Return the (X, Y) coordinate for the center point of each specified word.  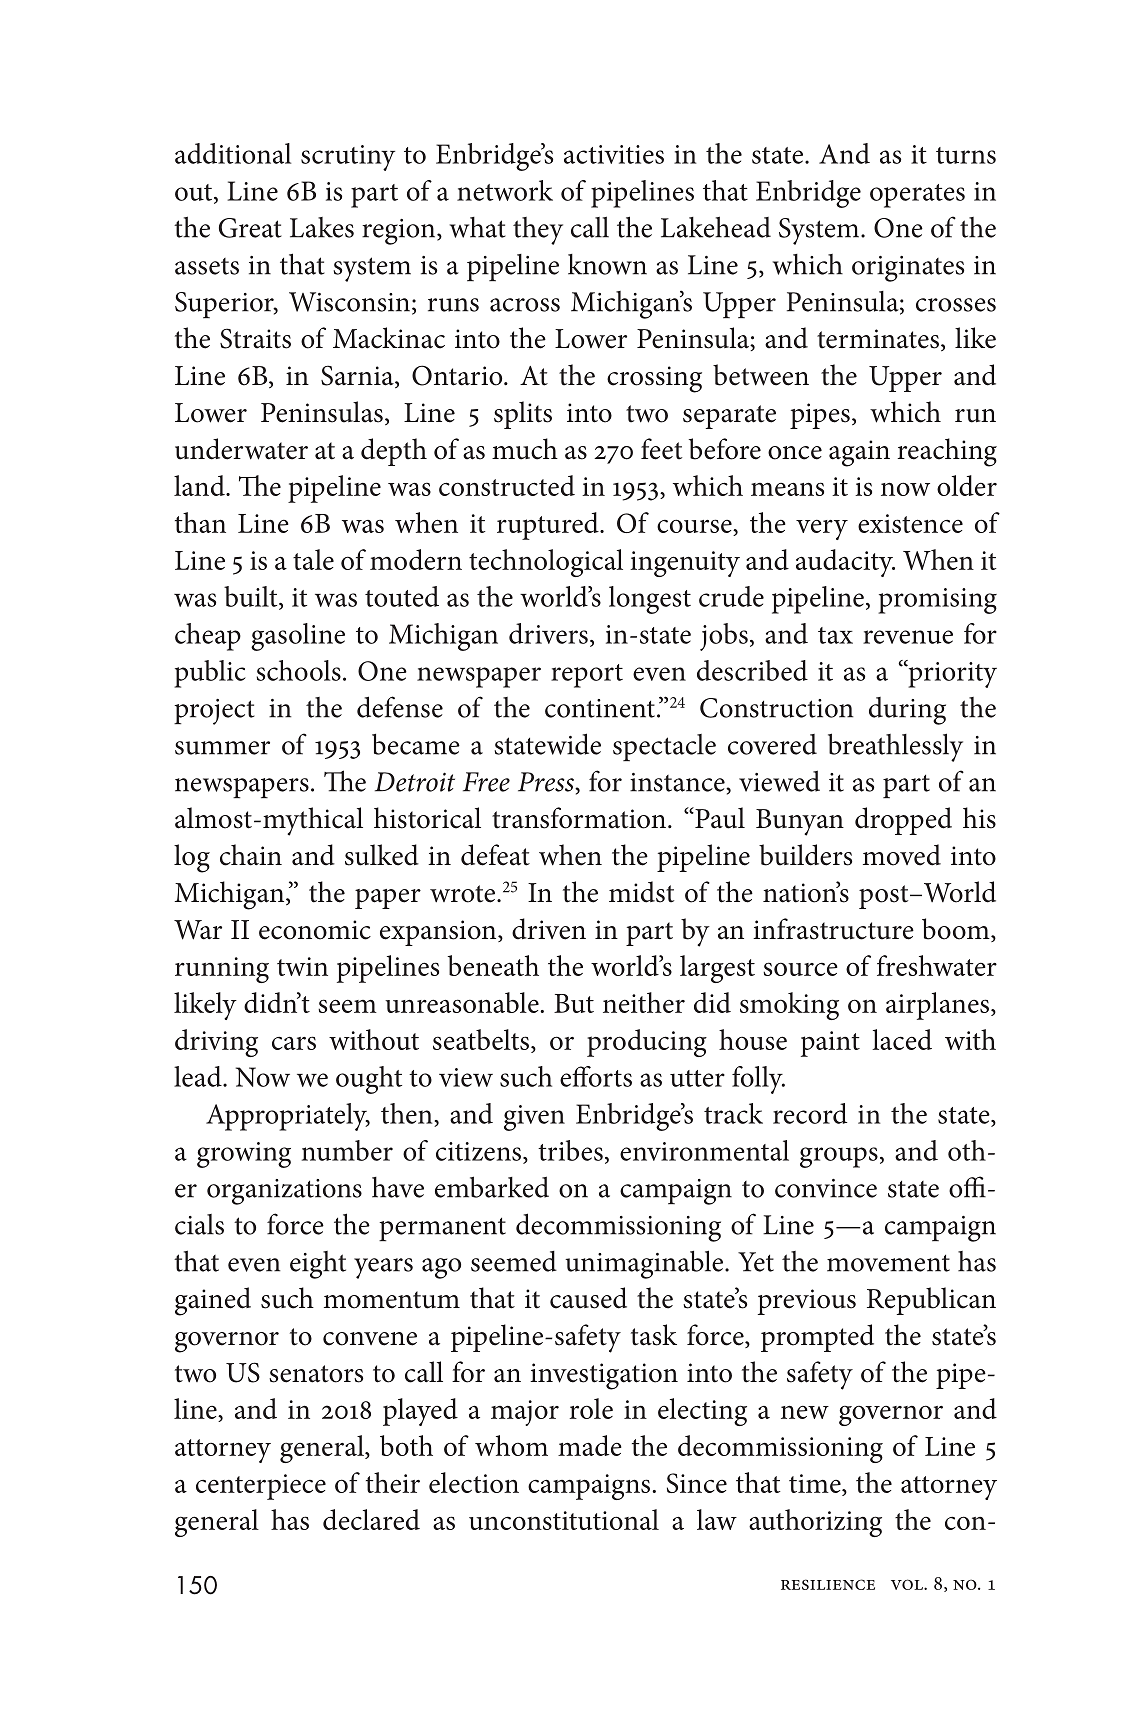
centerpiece (261, 1487)
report (587, 676)
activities (614, 154)
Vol (908, 1584)
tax (835, 635)
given (534, 1118)
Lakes (322, 227)
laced (902, 1039)
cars (294, 1043)
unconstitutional (564, 1519)
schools (298, 670)
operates (917, 196)
